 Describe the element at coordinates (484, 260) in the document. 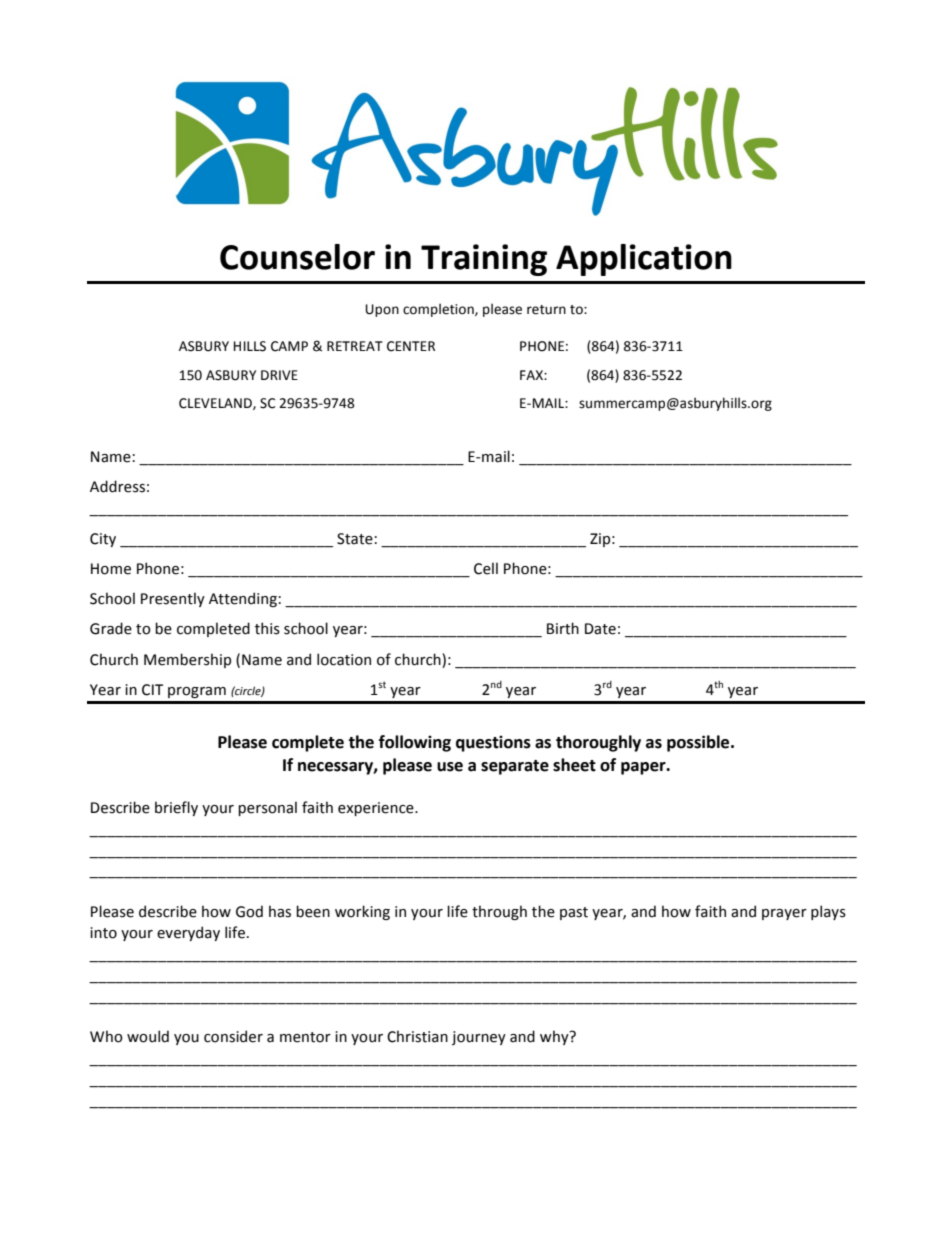

I see `Training` at that location.
